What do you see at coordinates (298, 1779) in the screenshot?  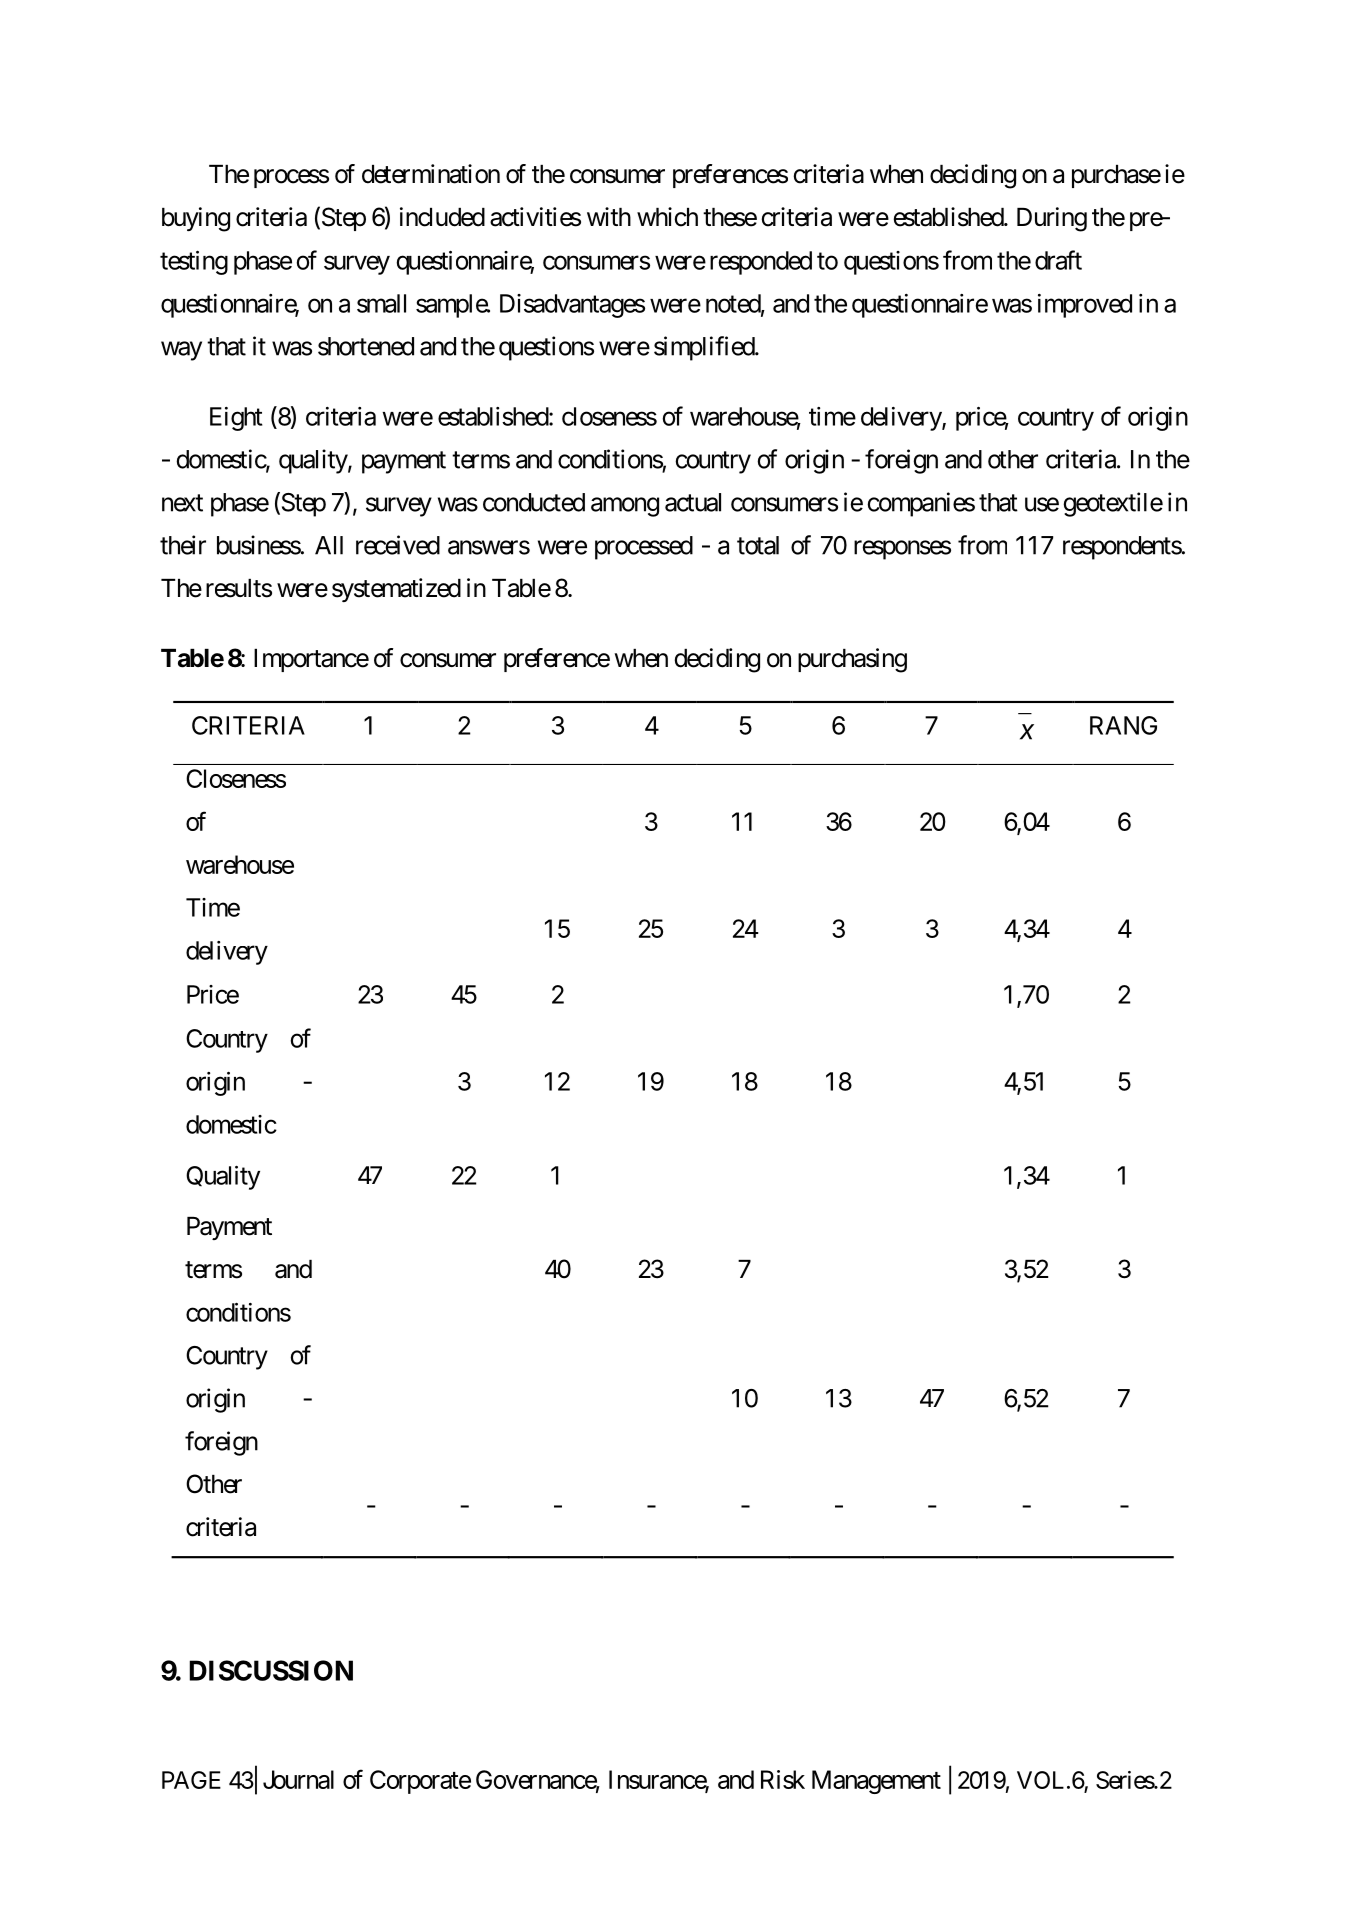 I see `Journal` at bounding box center [298, 1779].
